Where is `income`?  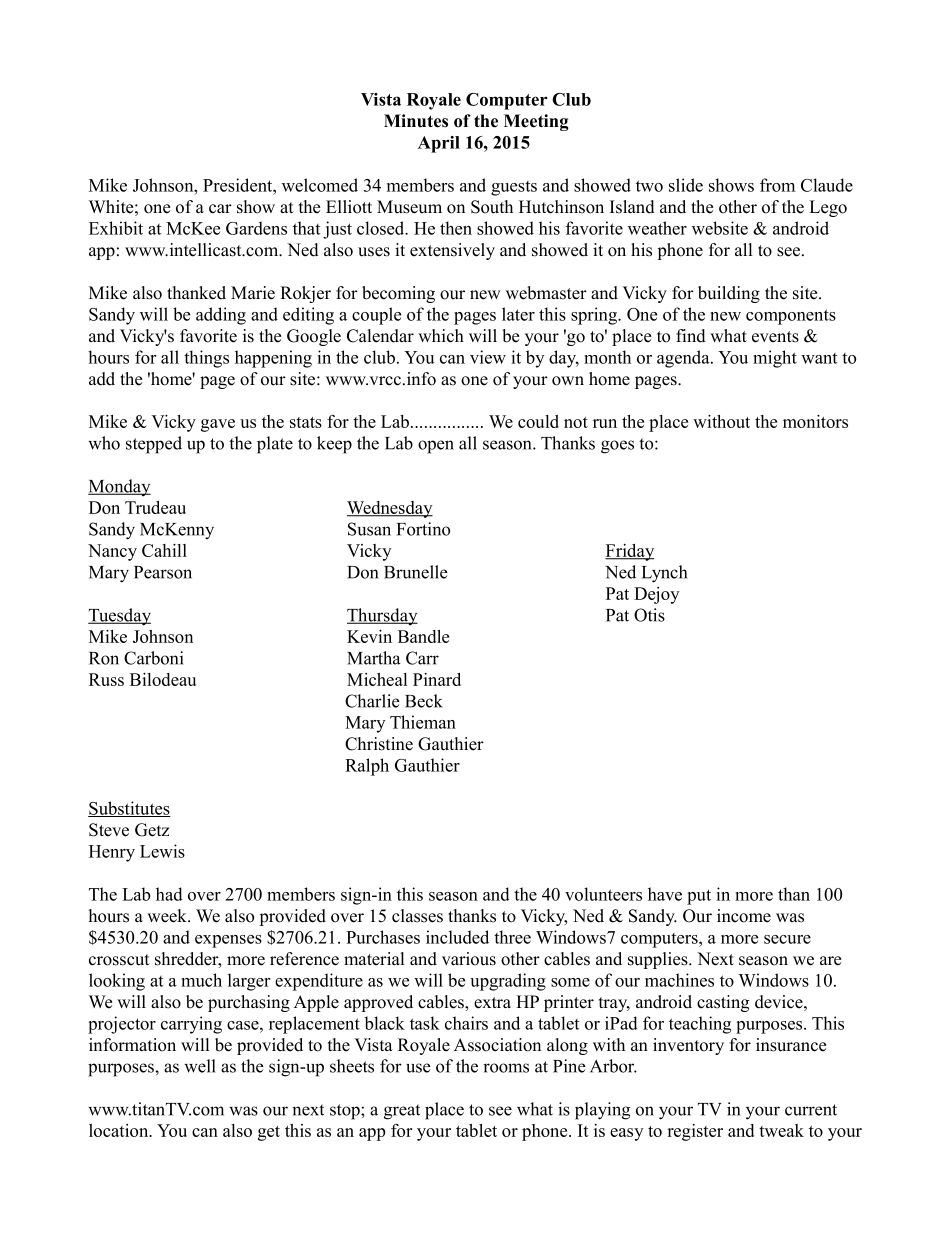
income is located at coordinates (744, 916).
